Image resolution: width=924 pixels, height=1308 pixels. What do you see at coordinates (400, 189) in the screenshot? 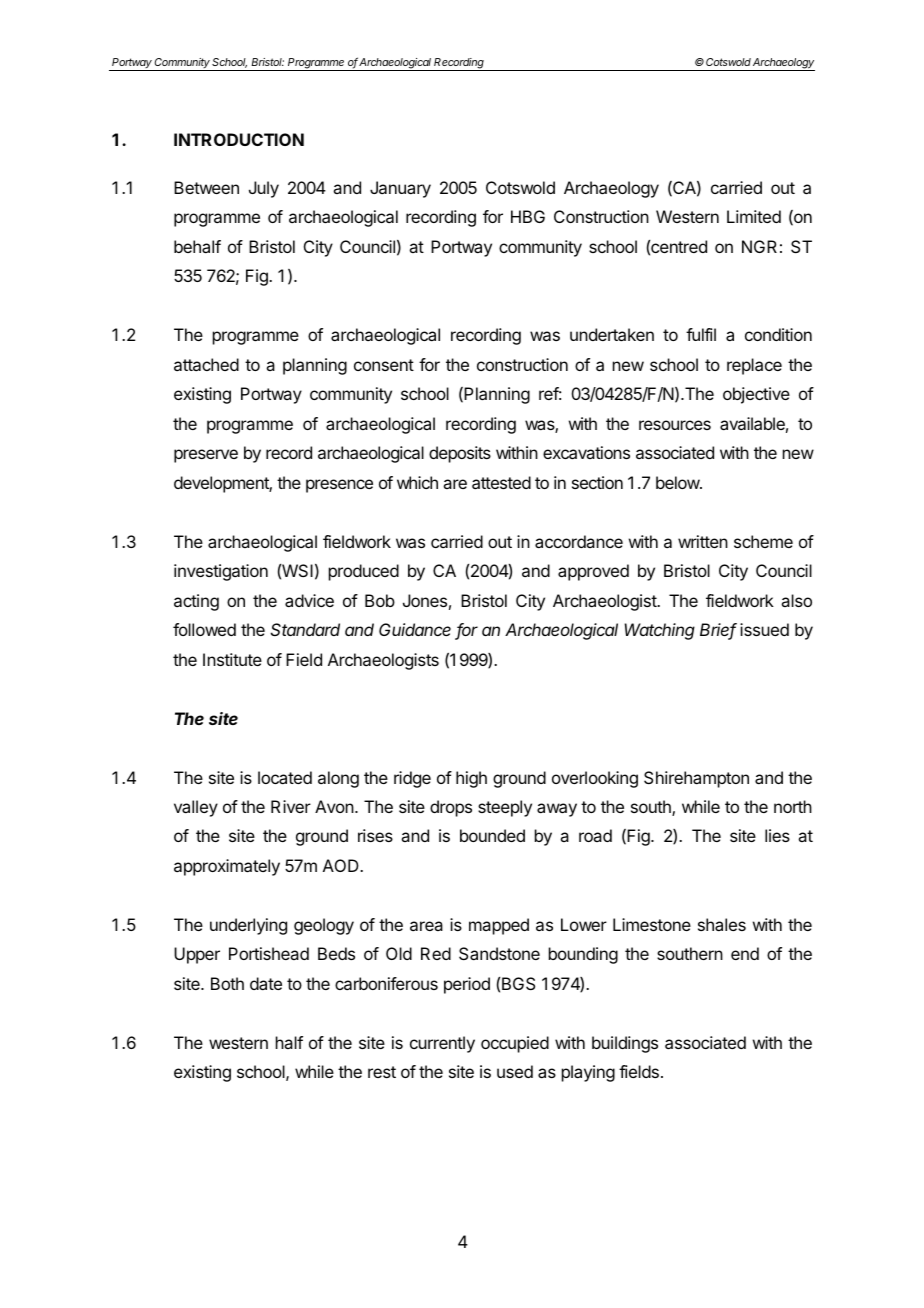
I see `January` at bounding box center [400, 189].
